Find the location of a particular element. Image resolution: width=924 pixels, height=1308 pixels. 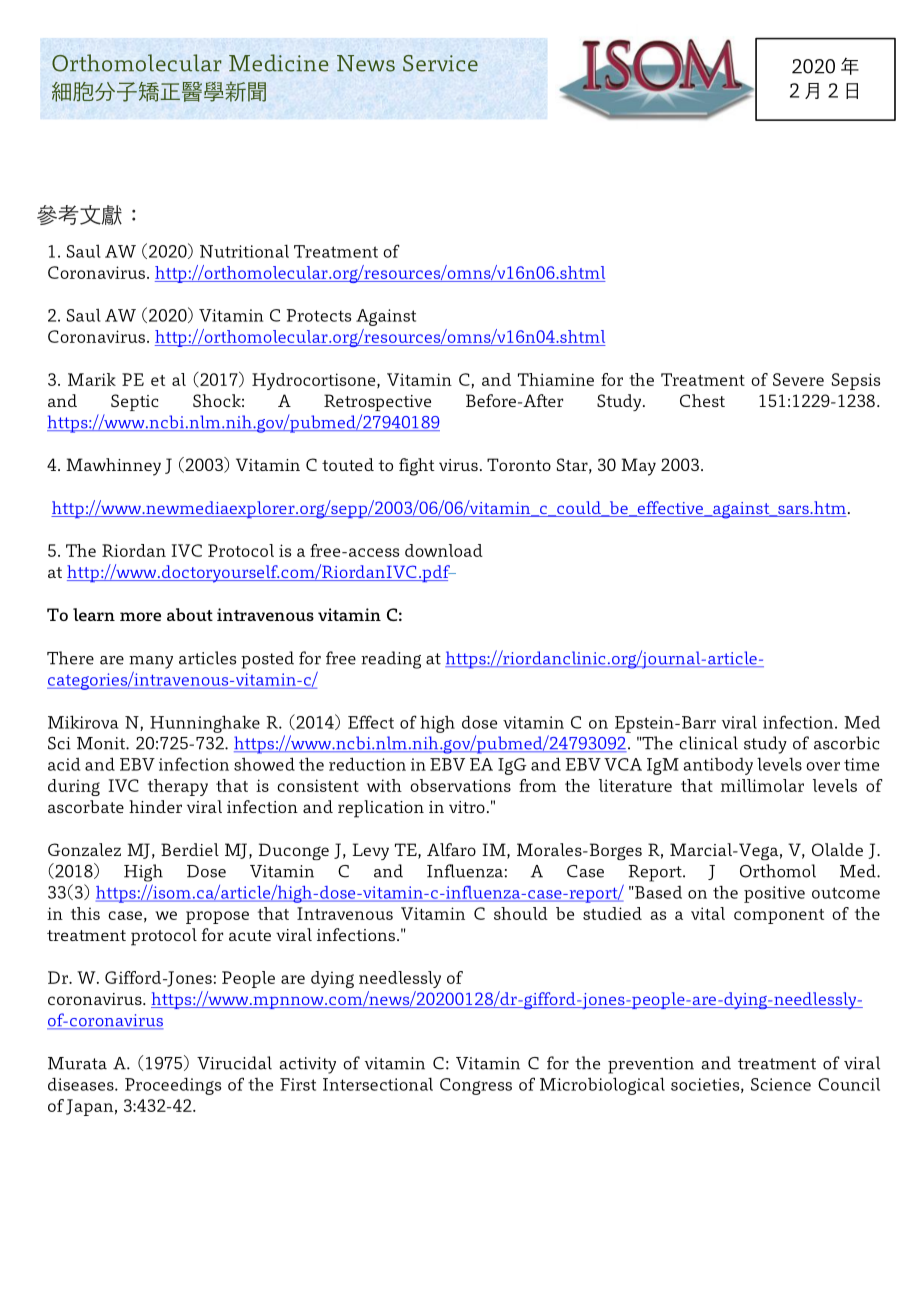

Severe is located at coordinates (798, 379).
